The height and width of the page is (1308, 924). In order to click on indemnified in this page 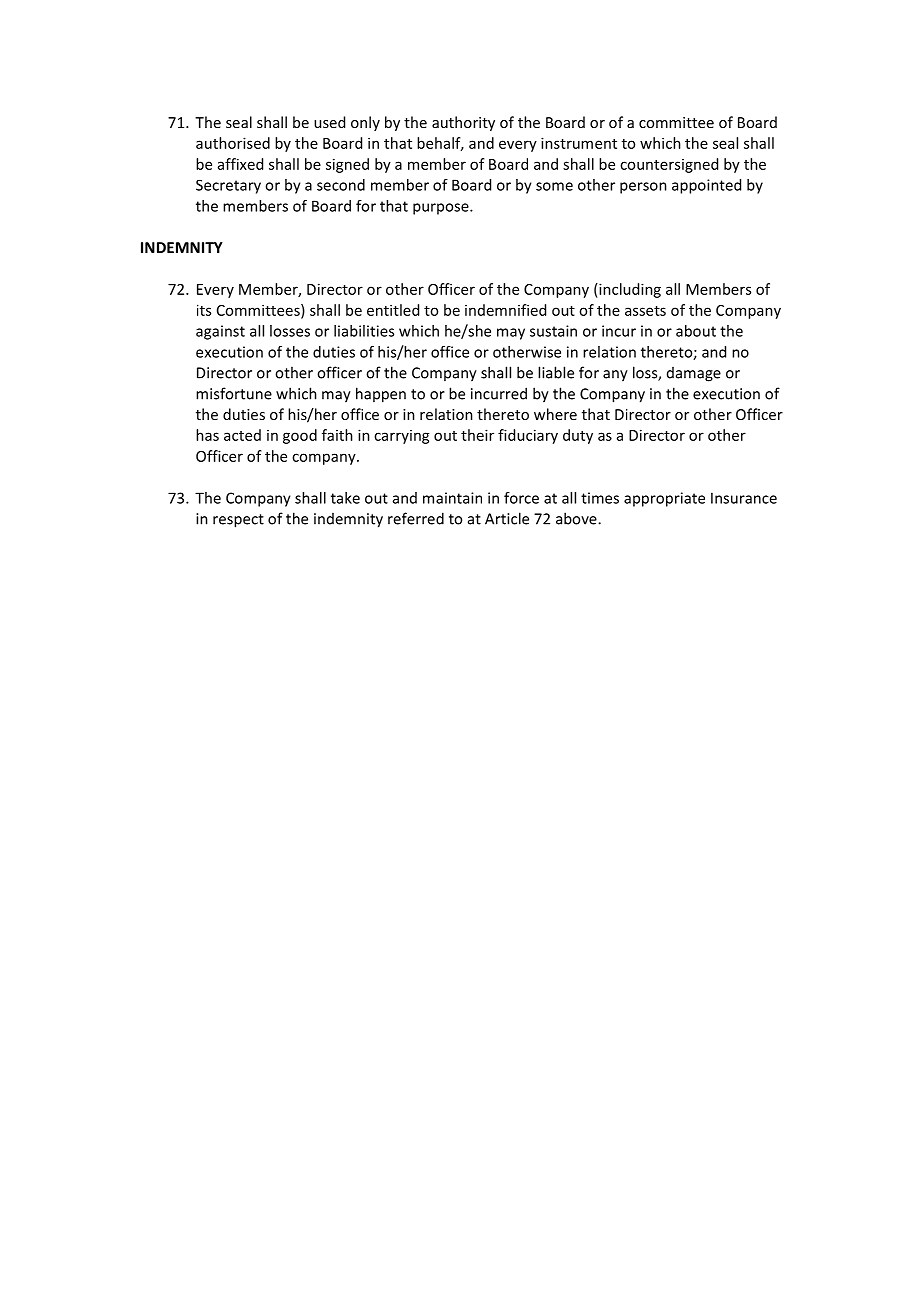, I will do `click(505, 310)`.
